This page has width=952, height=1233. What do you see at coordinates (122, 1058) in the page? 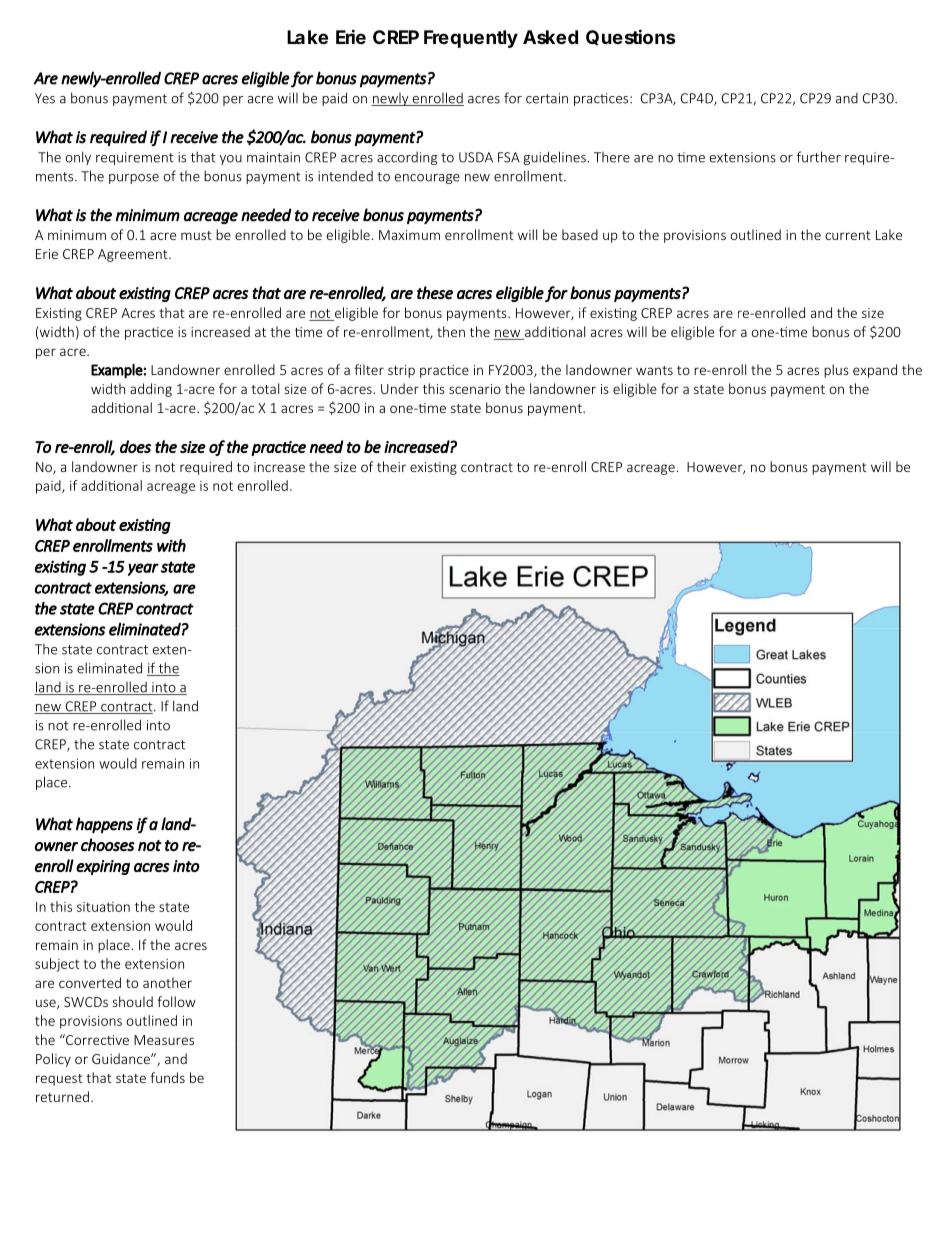
I see `Guidance` at bounding box center [122, 1058].
